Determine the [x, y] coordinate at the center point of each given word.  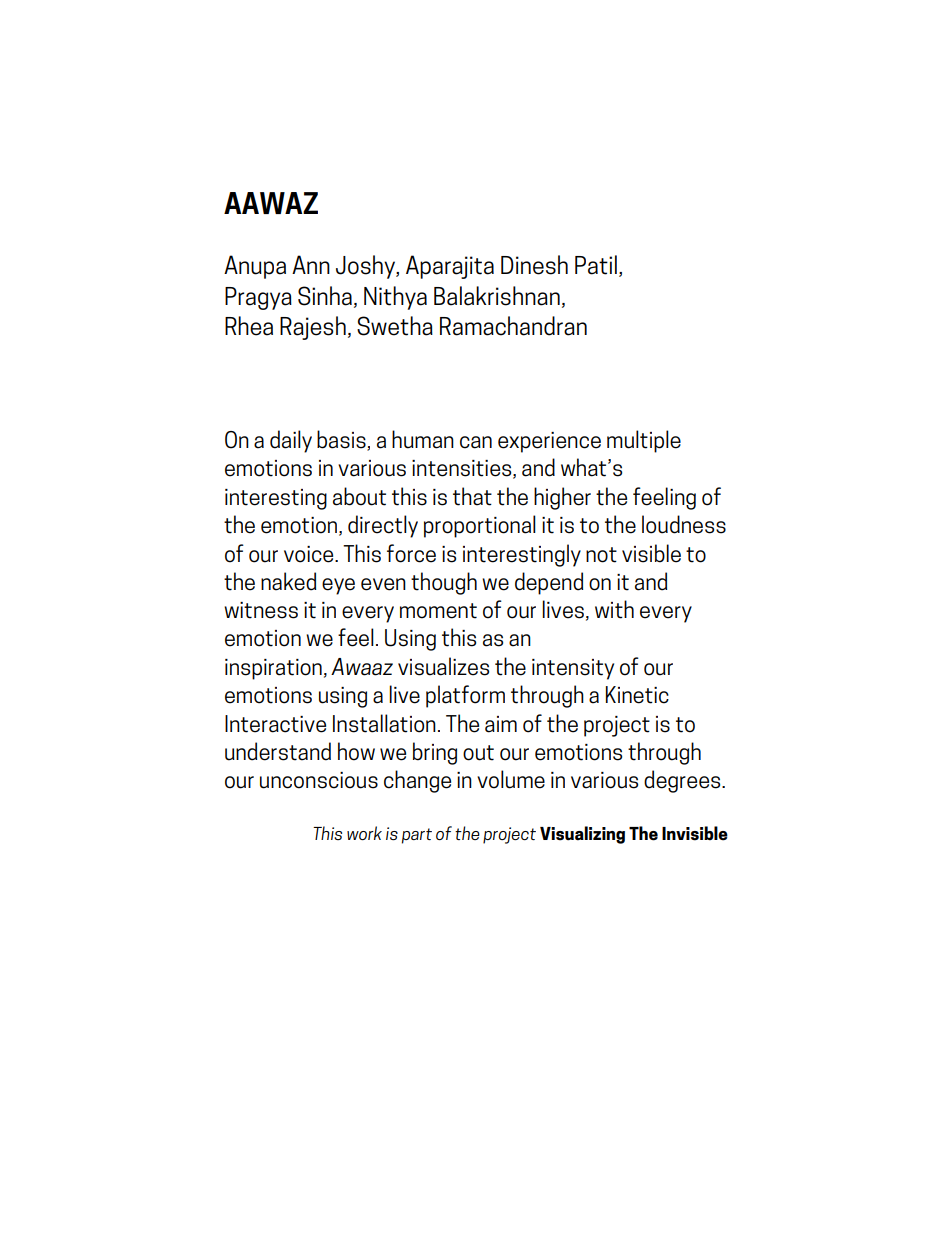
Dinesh [534, 265]
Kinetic [637, 695]
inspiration [273, 669]
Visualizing [582, 835]
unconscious [319, 780]
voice [310, 554]
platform [465, 696]
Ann [311, 264]
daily [291, 441]
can [476, 442]
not [601, 555]
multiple [644, 441]
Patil [596, 265]
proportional [480, 526]
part [417, 836]
